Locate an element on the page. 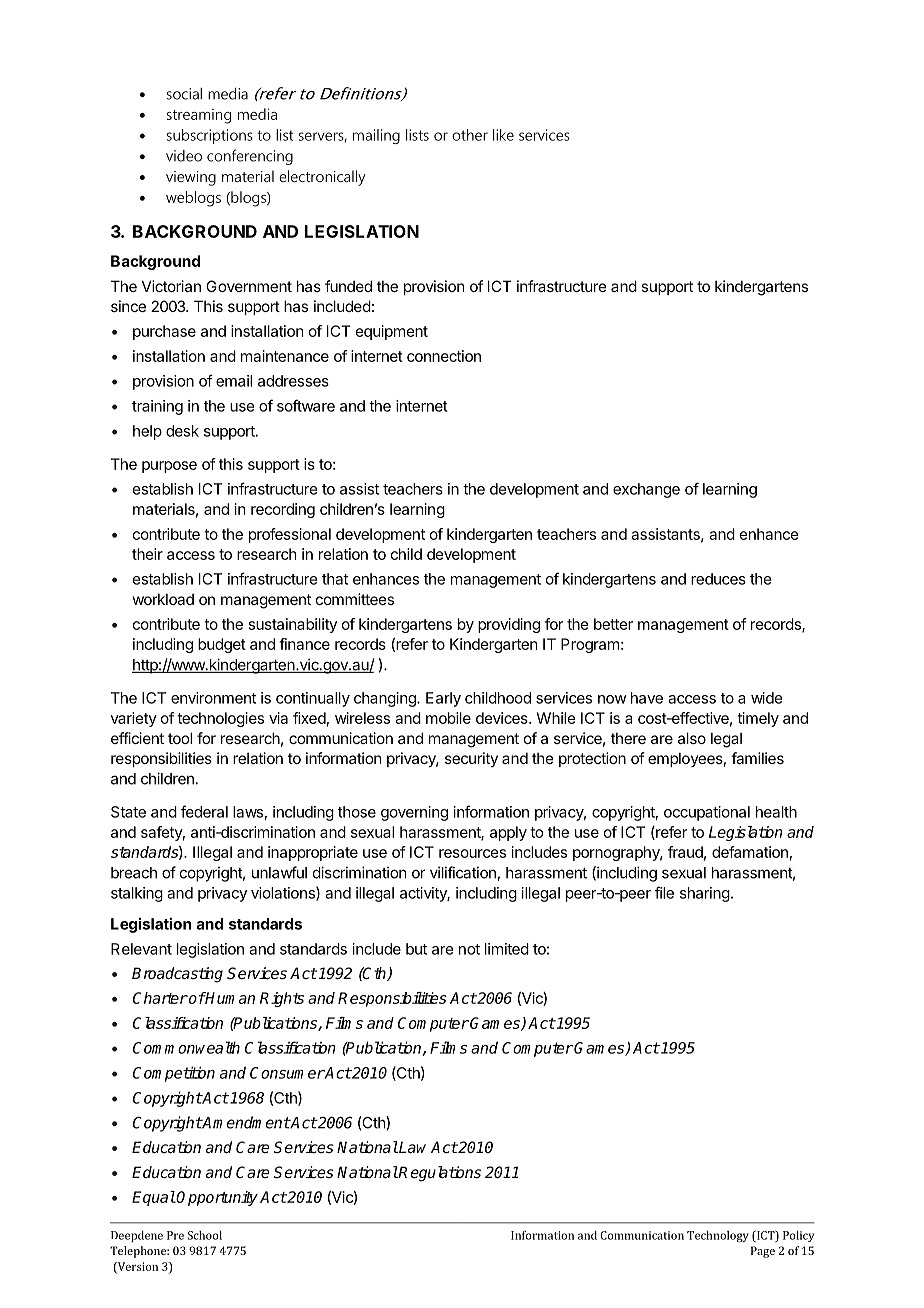 This document has width=924, height=1308. Early is located at coordinates (443, 699).
